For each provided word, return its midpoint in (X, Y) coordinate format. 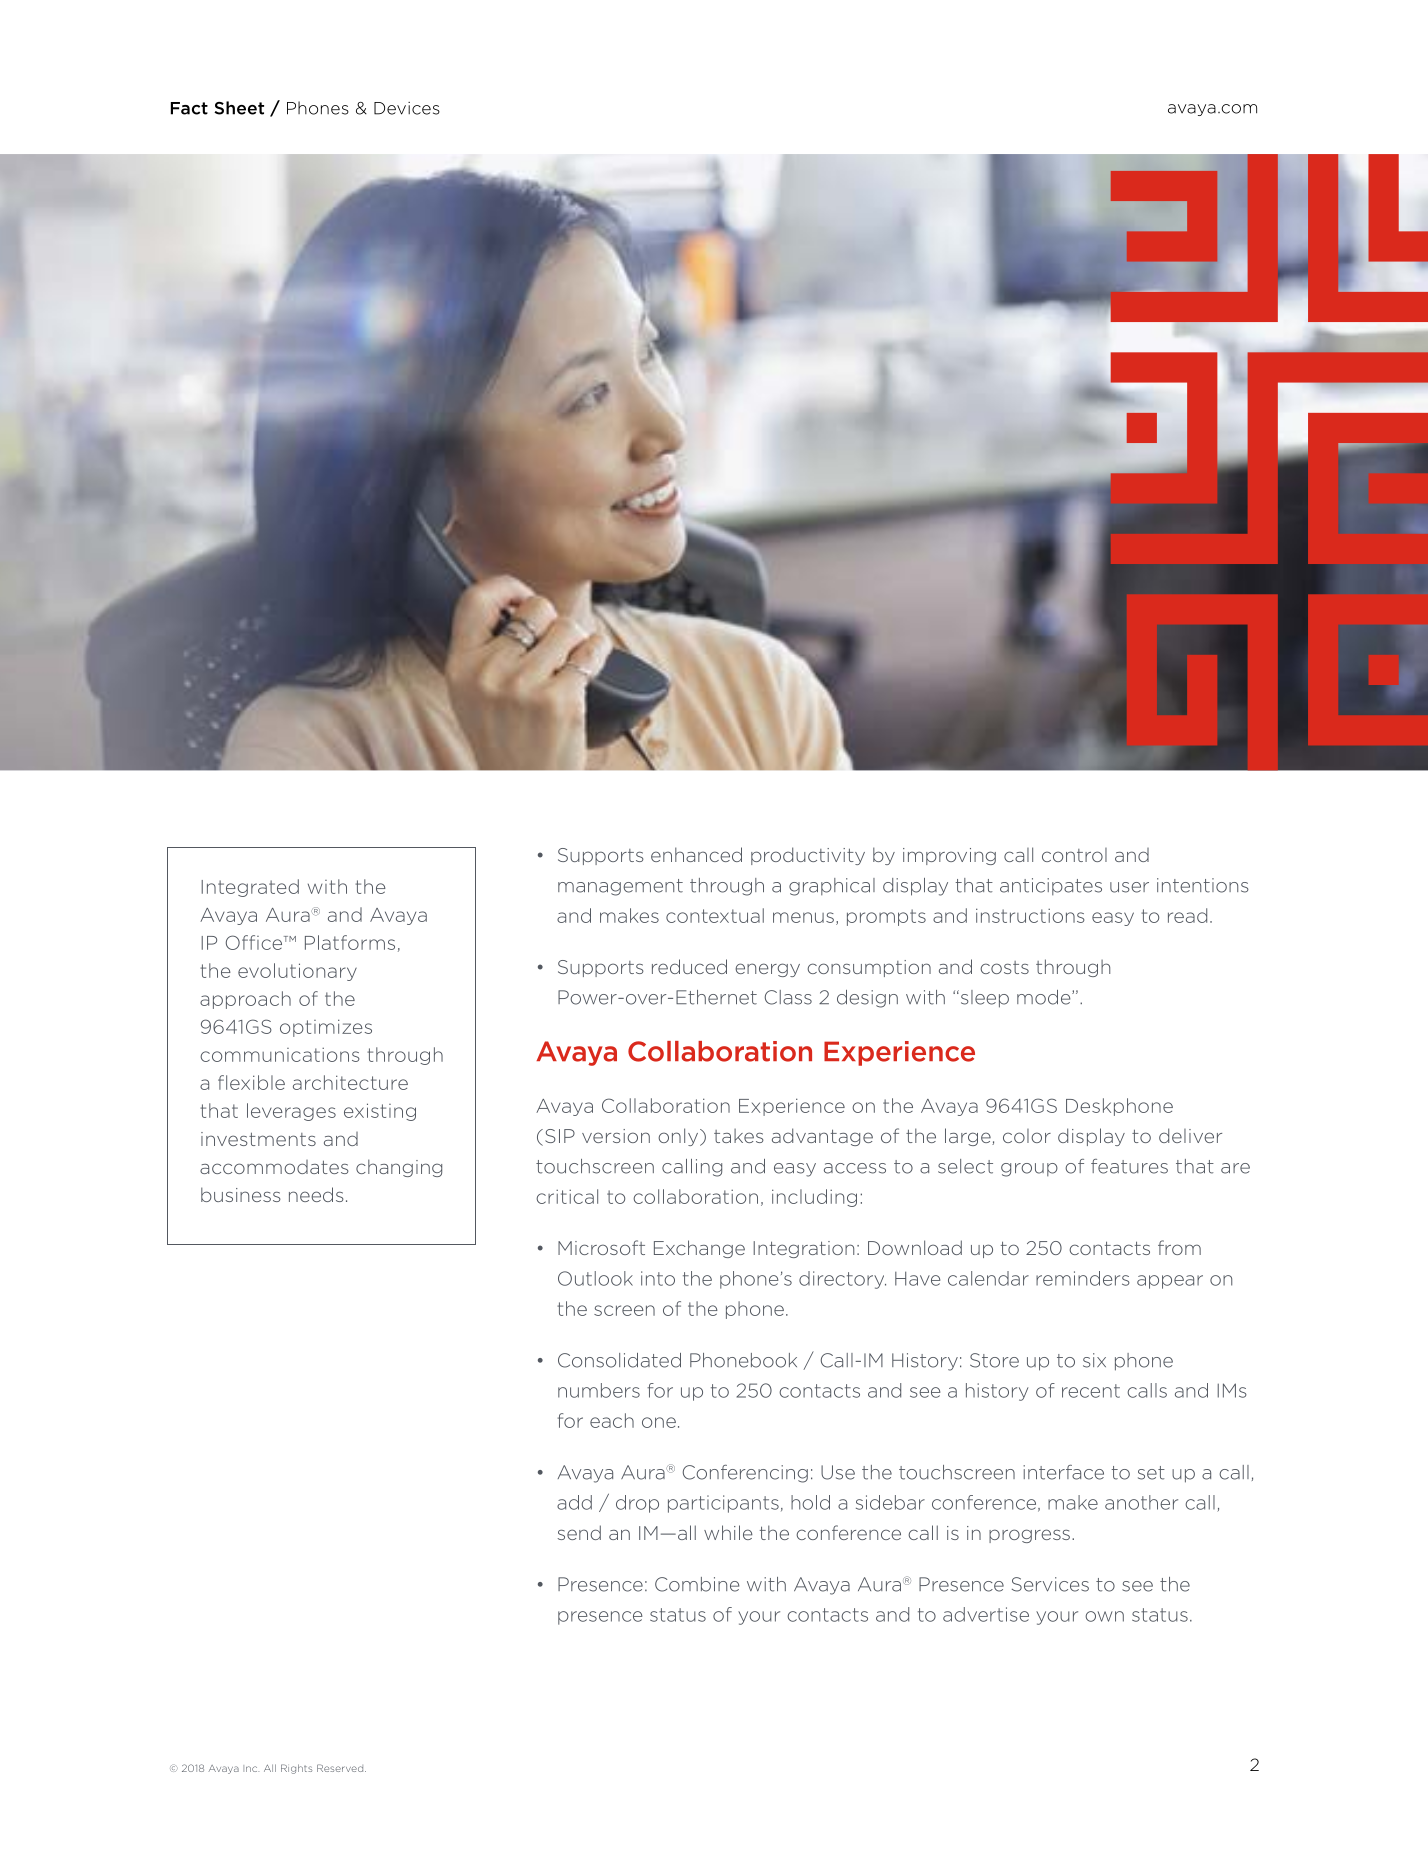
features (1129, 1166)
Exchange (699, 1249)
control (1074, 855)
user (1129, 887)
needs (316, 1194)
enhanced (696, 854)
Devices (407, 108)
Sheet (239, 108)
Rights (296, 1769)
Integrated (250, 888)
